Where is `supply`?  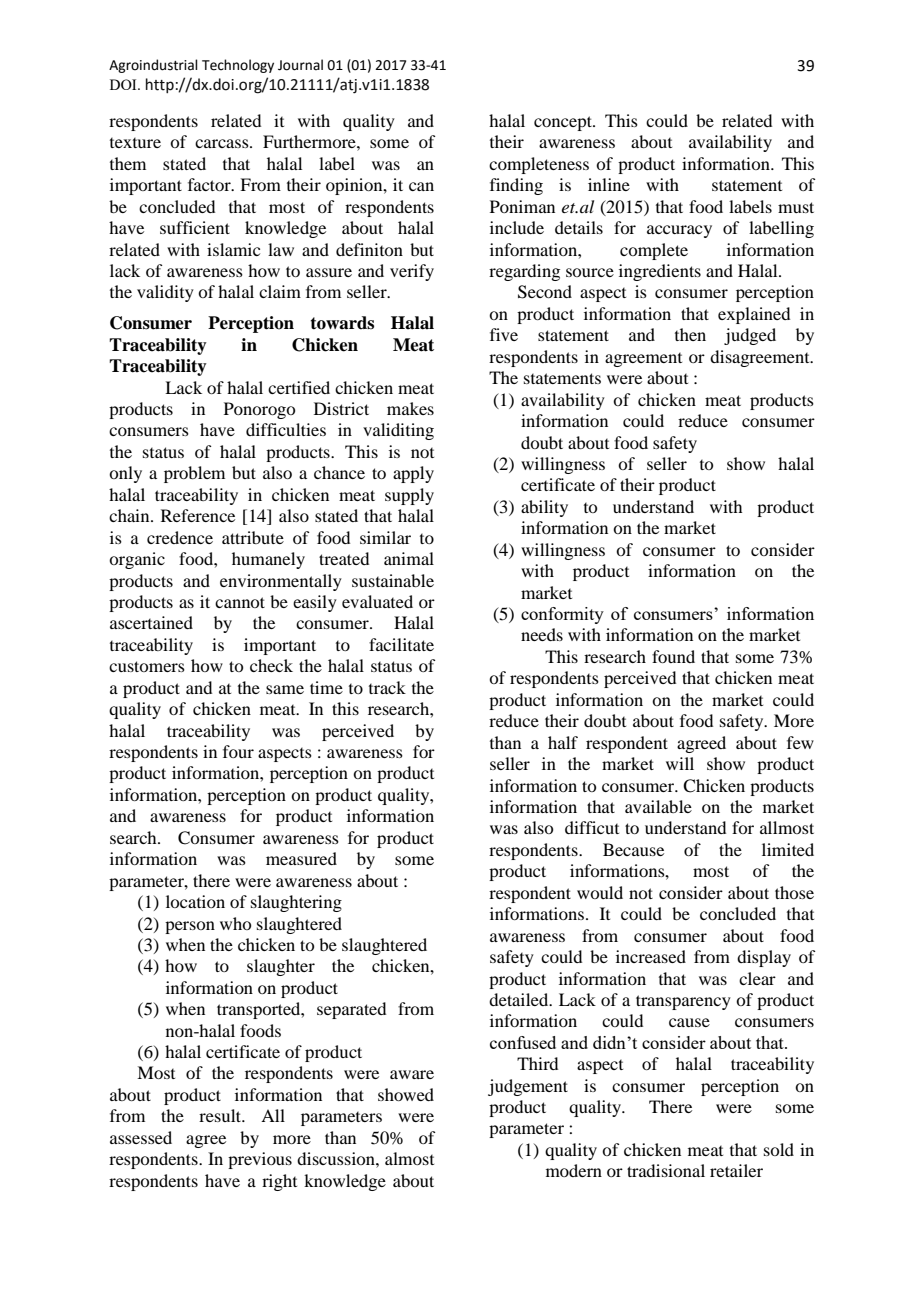 supply is located at coordinates (409, 496).
